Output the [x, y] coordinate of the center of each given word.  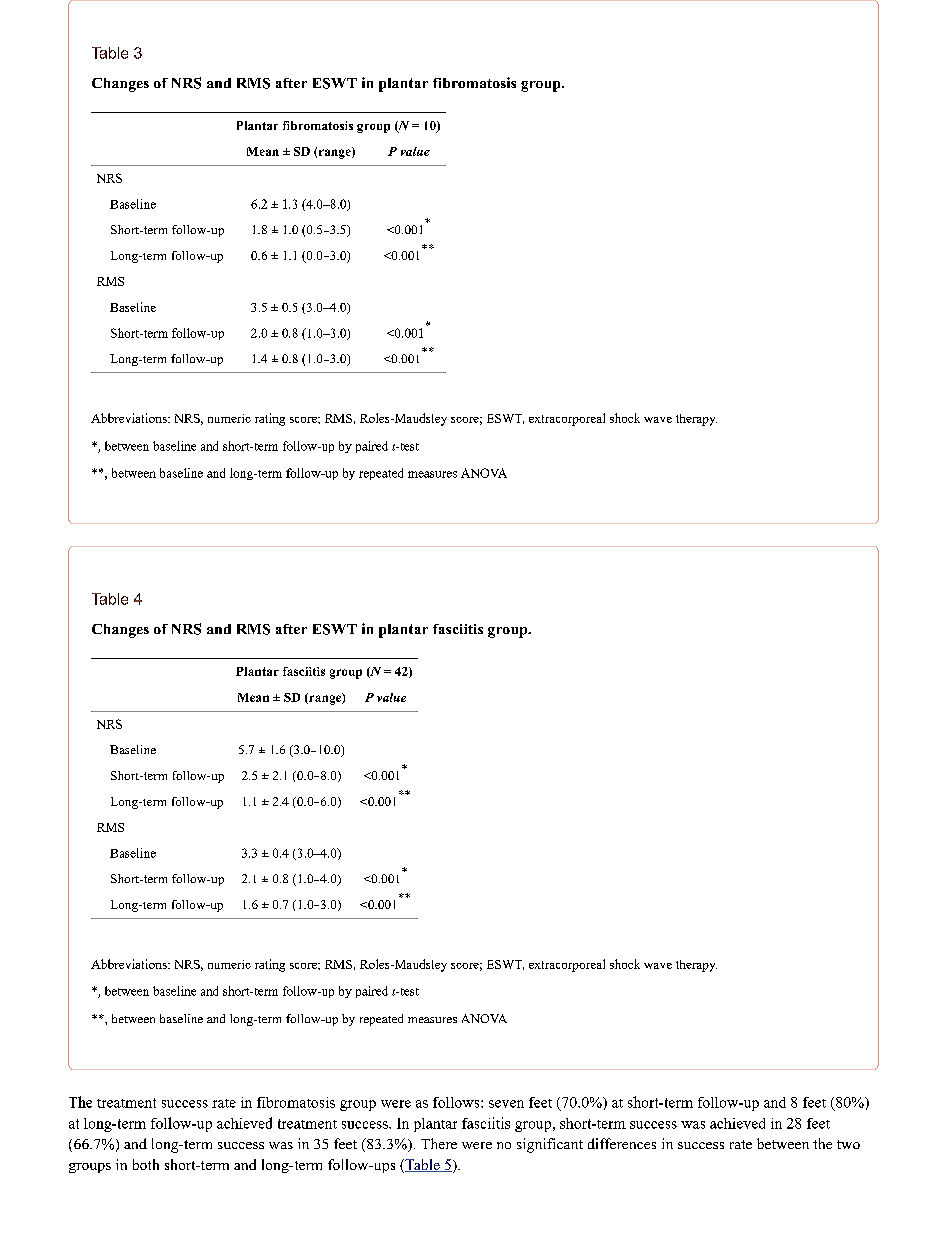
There [439, 1143]
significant [550, 1145]
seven [506, 1104]
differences [622, 1143]
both [146, 1164]
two [848, 1144]
